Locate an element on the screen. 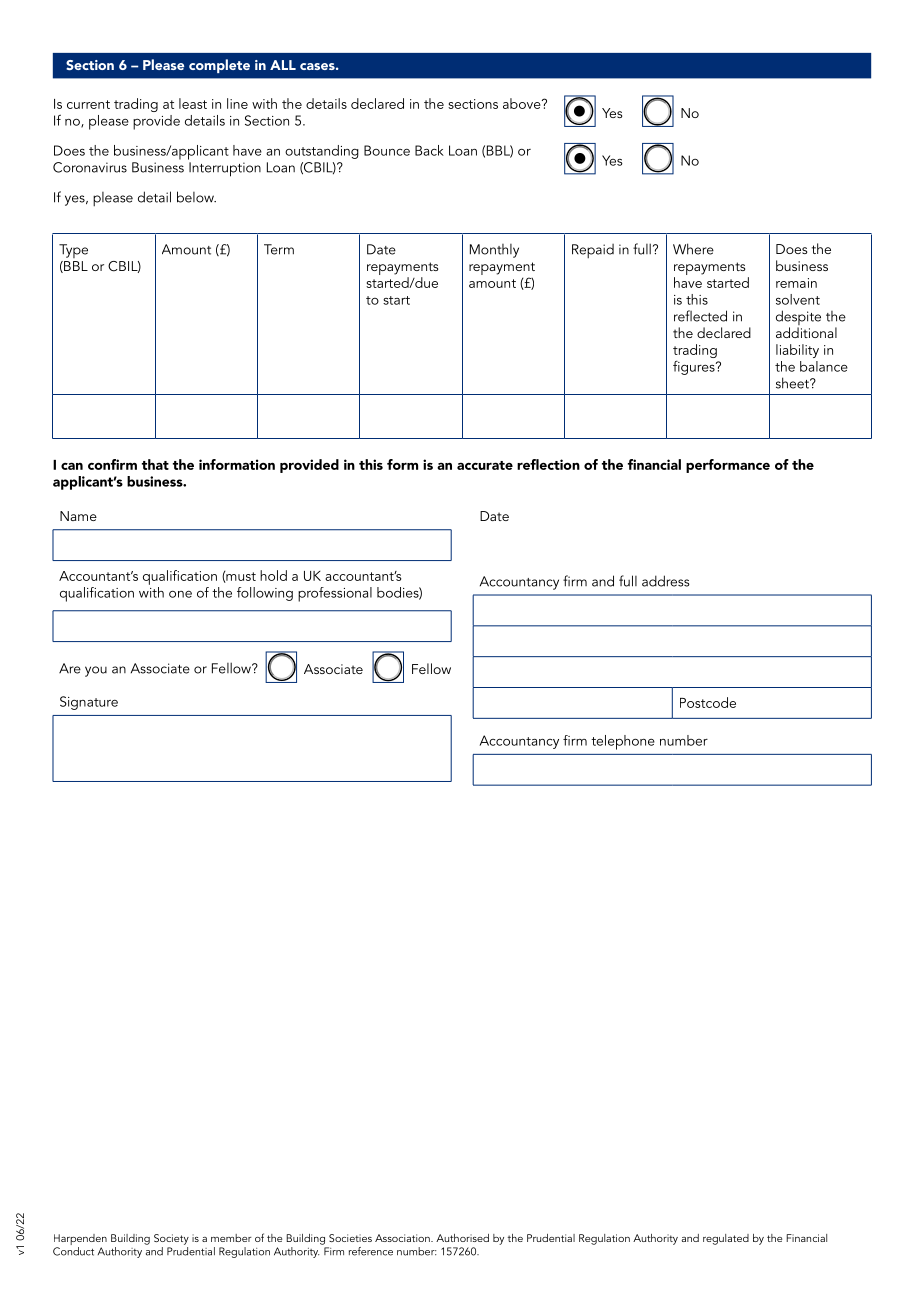 The image size is (924, 1308). Back is located at coordinates (429, 150).
